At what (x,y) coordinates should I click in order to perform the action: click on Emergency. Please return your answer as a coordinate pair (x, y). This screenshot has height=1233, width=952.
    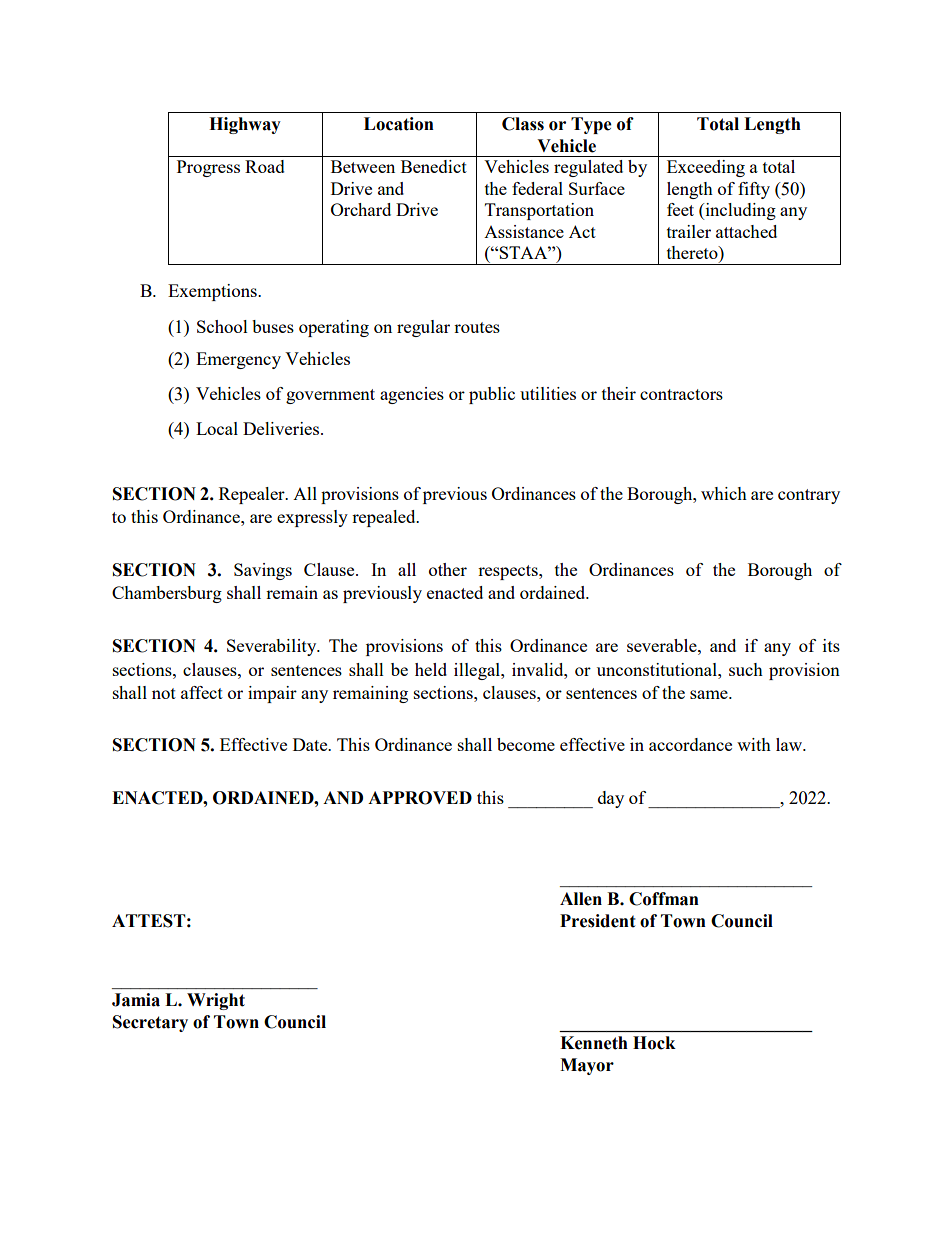
    Looking at the image, I should click on (238, 360).
